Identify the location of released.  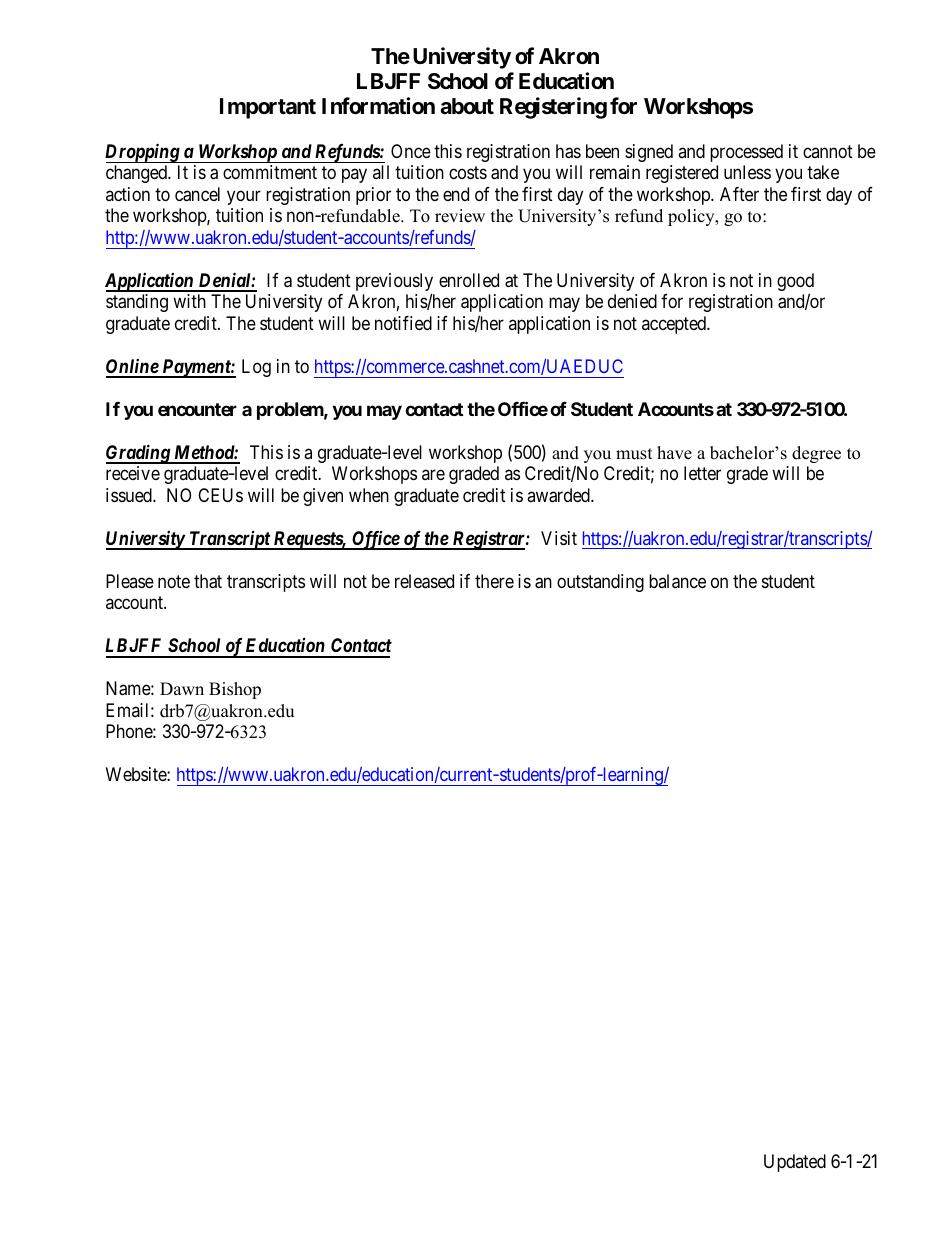
(424, 581).
